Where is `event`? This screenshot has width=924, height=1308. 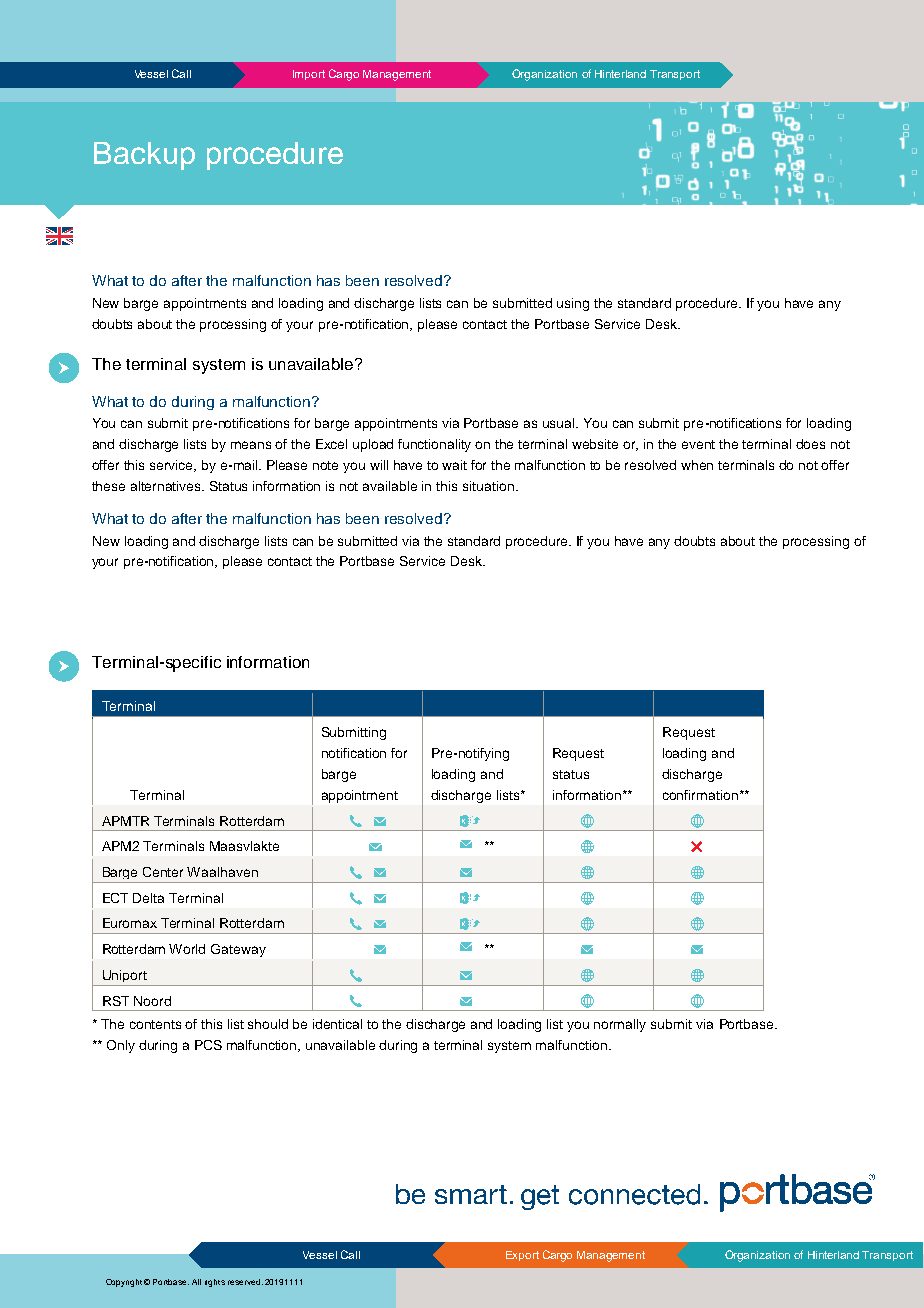 event is located at coordinates (698, 444).
